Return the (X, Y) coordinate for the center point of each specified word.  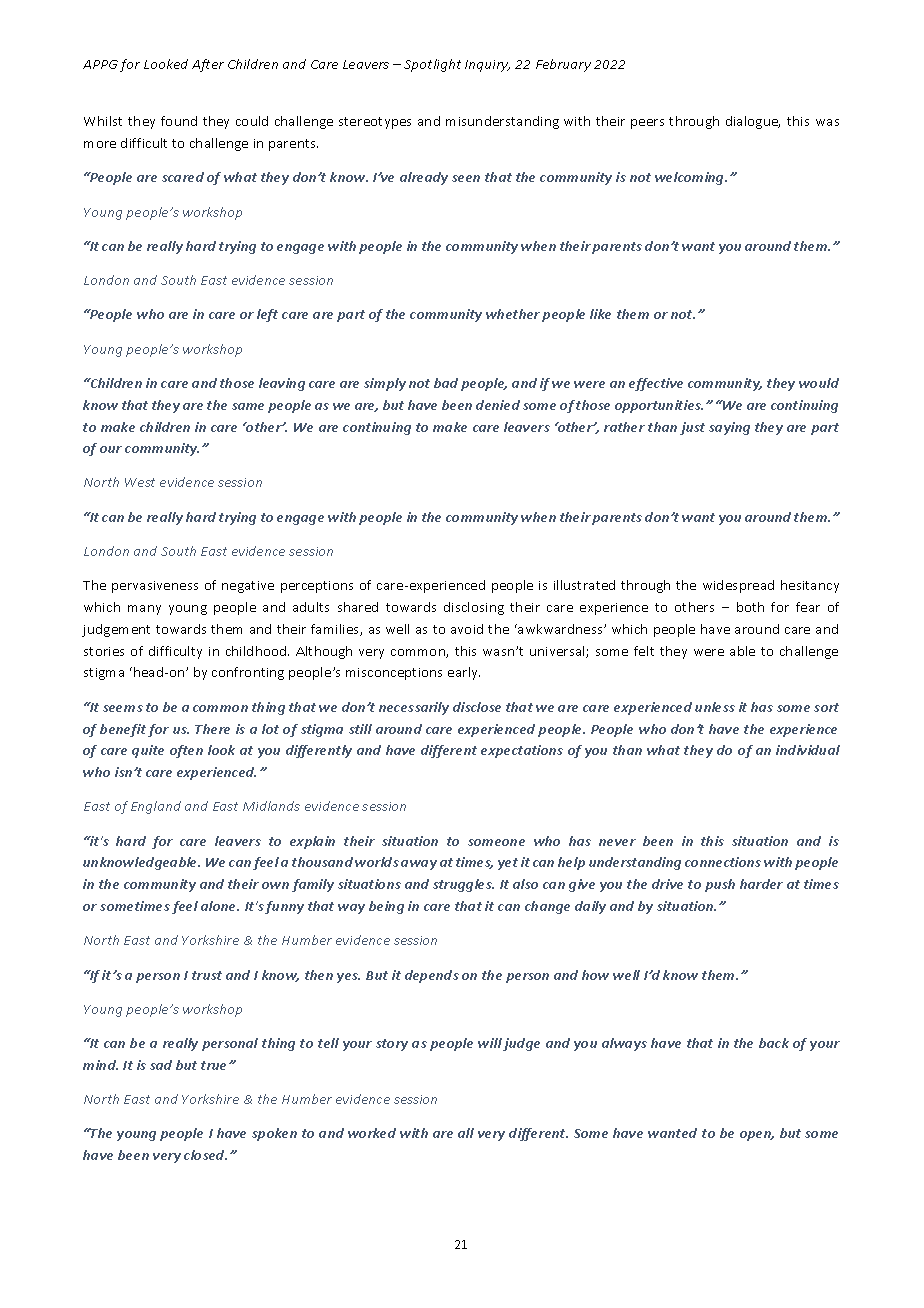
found (179, 121)
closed (205, 1155)
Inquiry (487, 66)
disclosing (474, 608)
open (757, 1136)
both (750, 607)
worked (372, 1133)
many (144, 610)
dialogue (753, 122)
